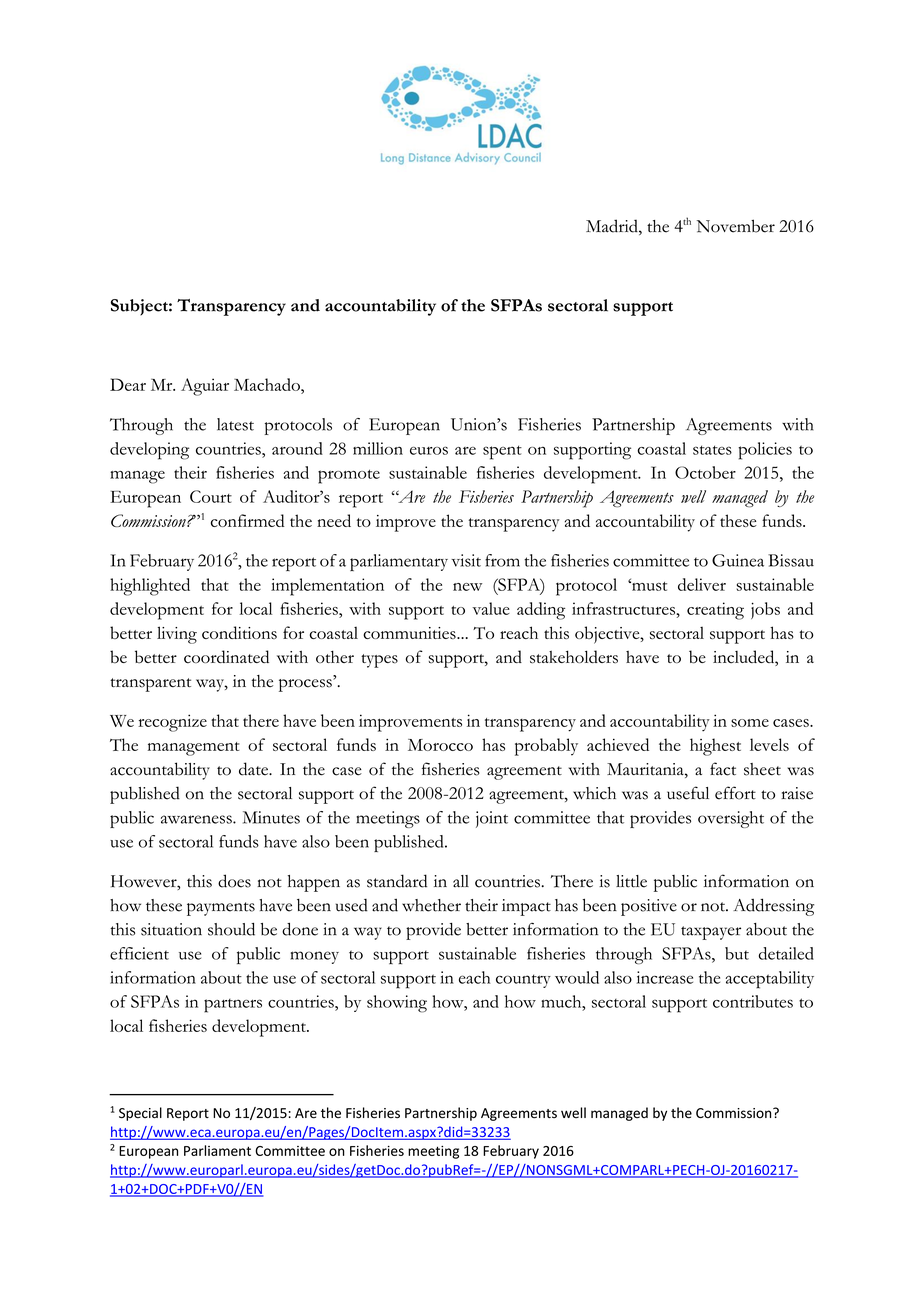 This document has width=924, height=1308. What do you see at coordinates (712, 450) in the document?
I see `states` at bounding box center [712, 450].
